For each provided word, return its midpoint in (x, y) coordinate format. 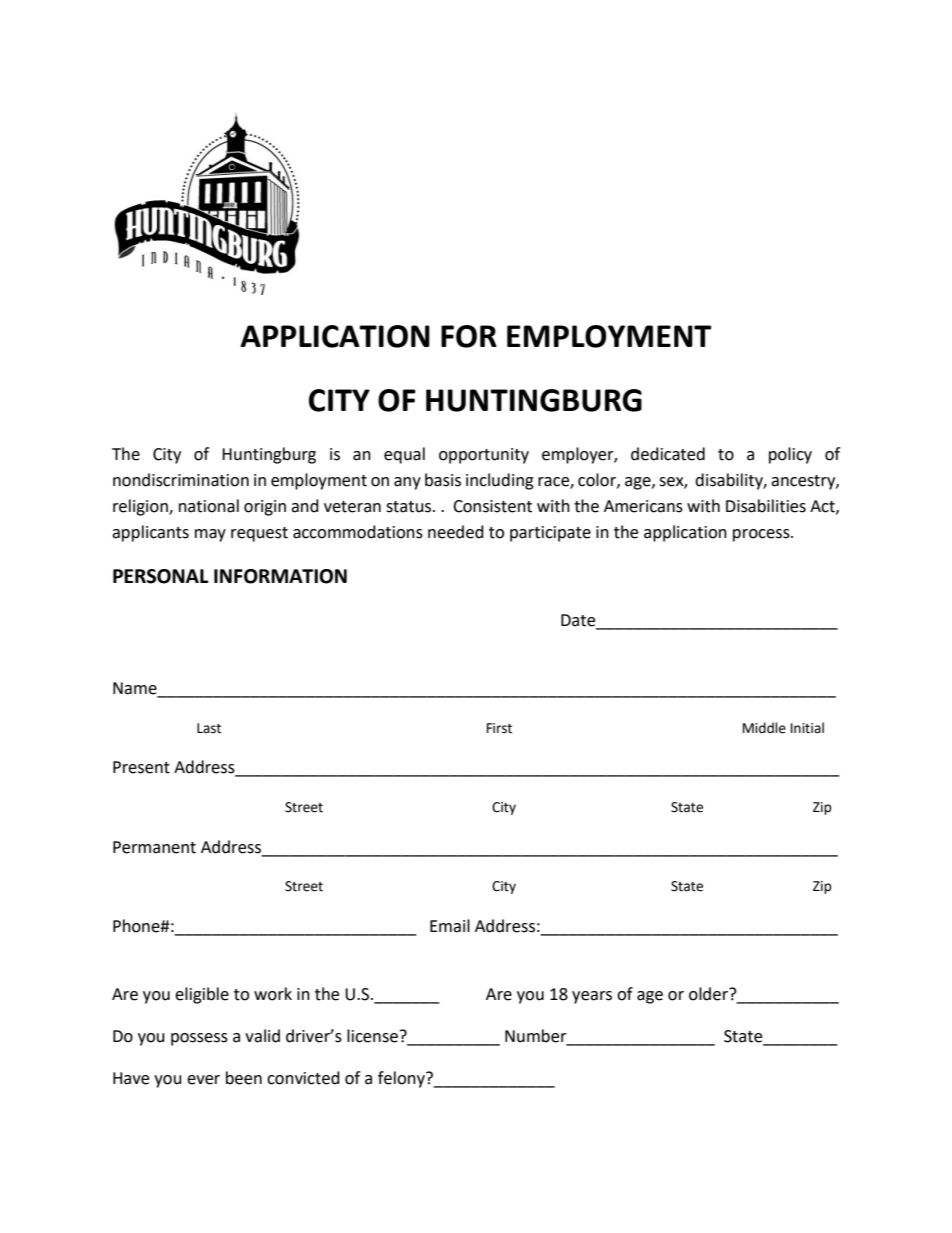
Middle (764, 728)
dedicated (668, 454)
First (499, 728)
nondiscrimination (181, 480)
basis (443, 480)
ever (203, 1080)
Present (141, 767)
